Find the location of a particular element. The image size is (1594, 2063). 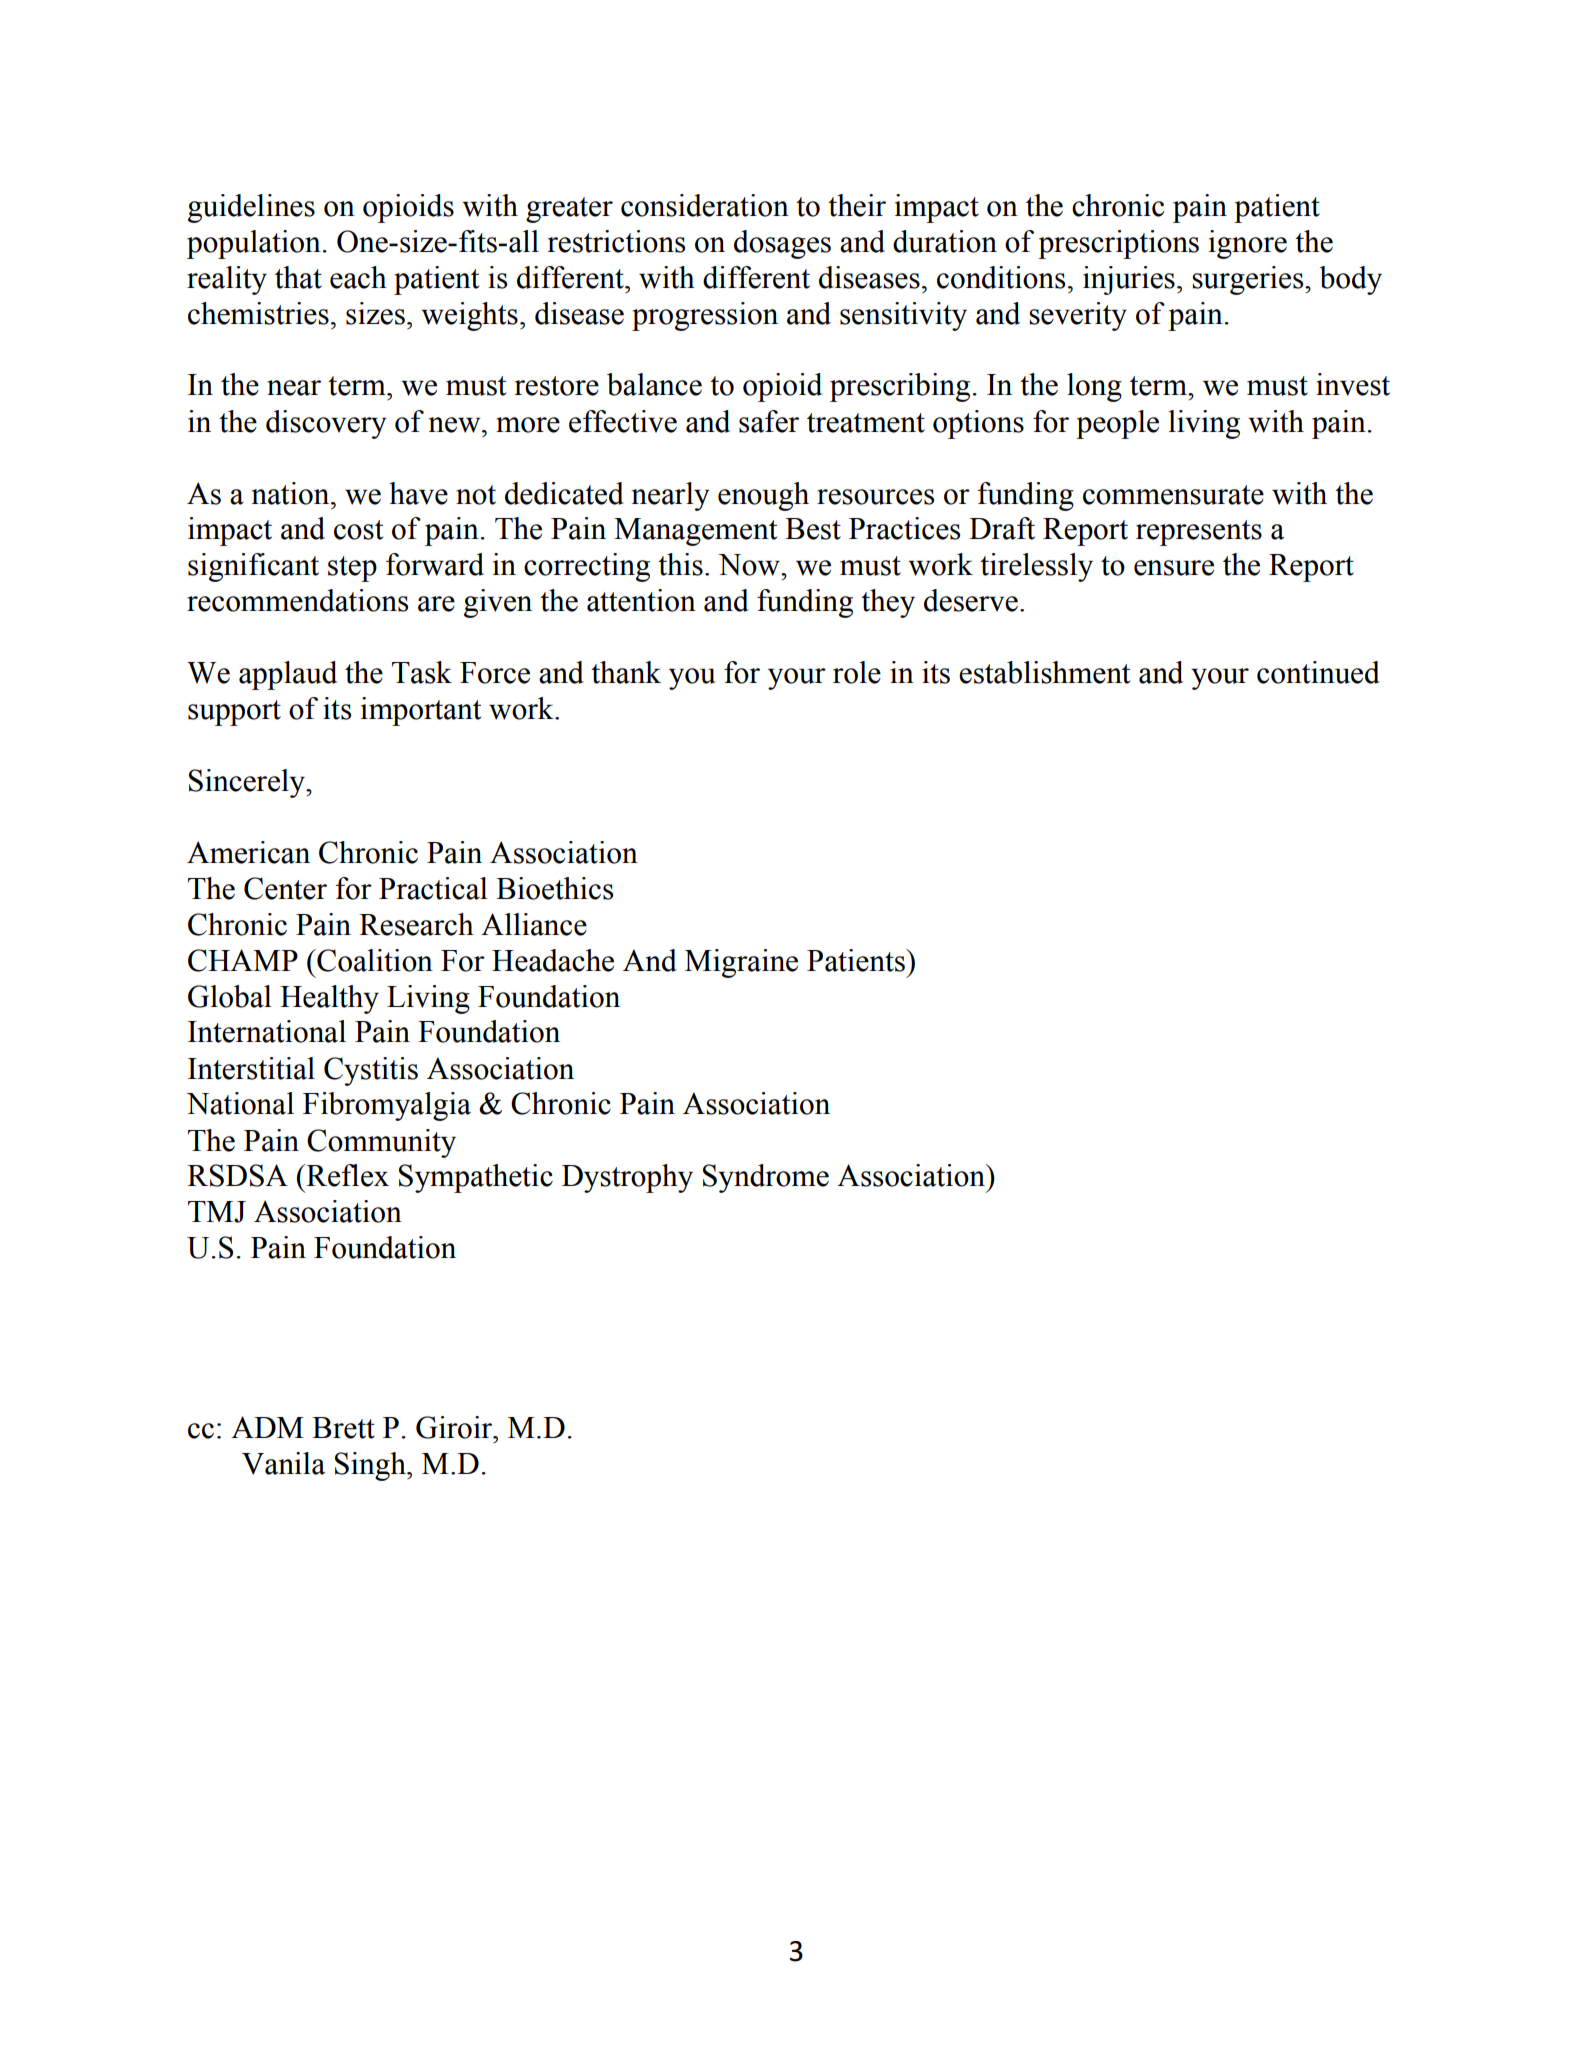

each is located at coordinates (358, 277).
